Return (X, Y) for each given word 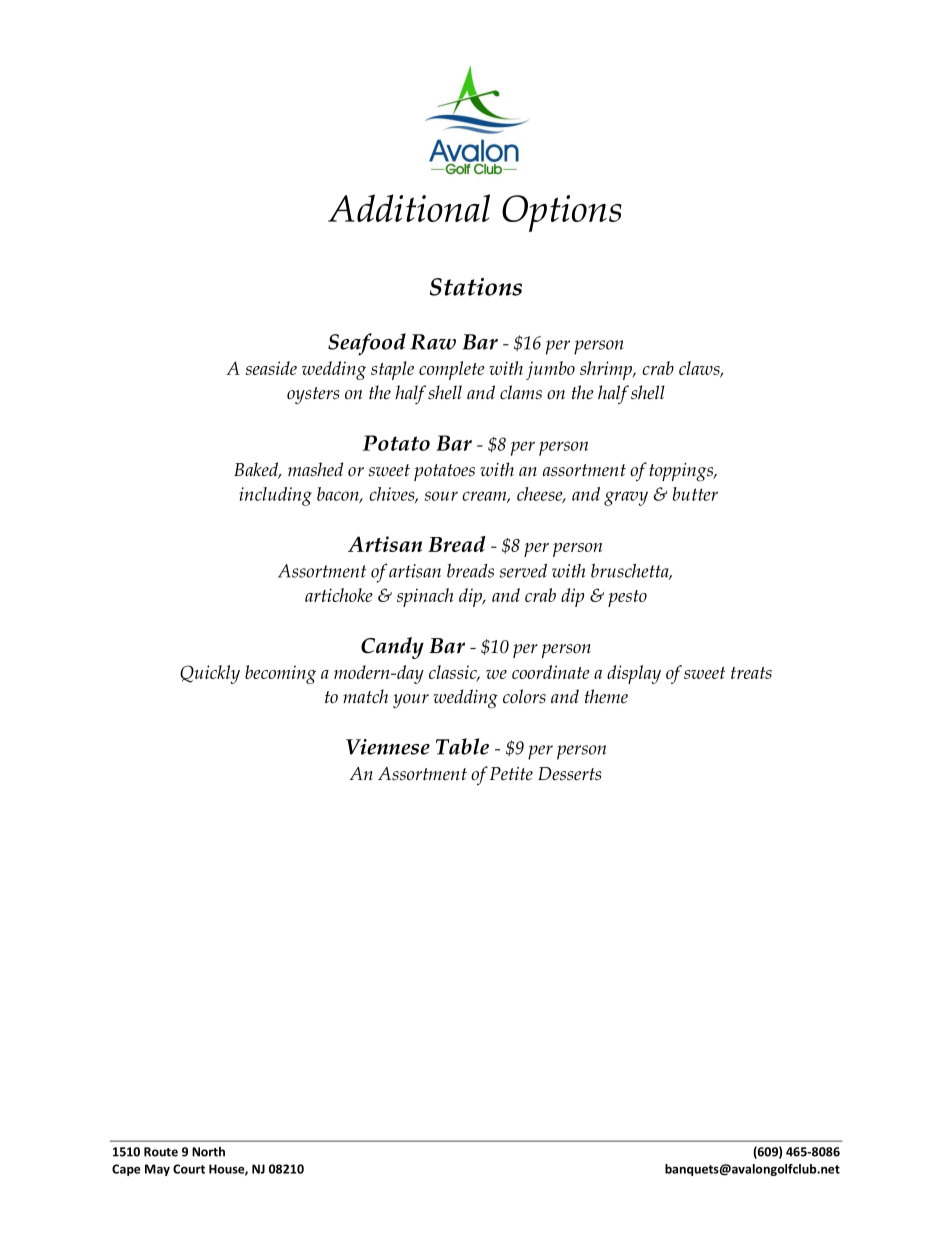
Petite (511, 774)
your (411, 701)
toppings (682, 472)
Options (562, 213)
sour (441, 496)
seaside (271, 368)
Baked (257, 470)
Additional (409, 208)
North (208, 1151)
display (634, 674)
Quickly (210, 674)
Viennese (388, 747)
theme (606, 696)
